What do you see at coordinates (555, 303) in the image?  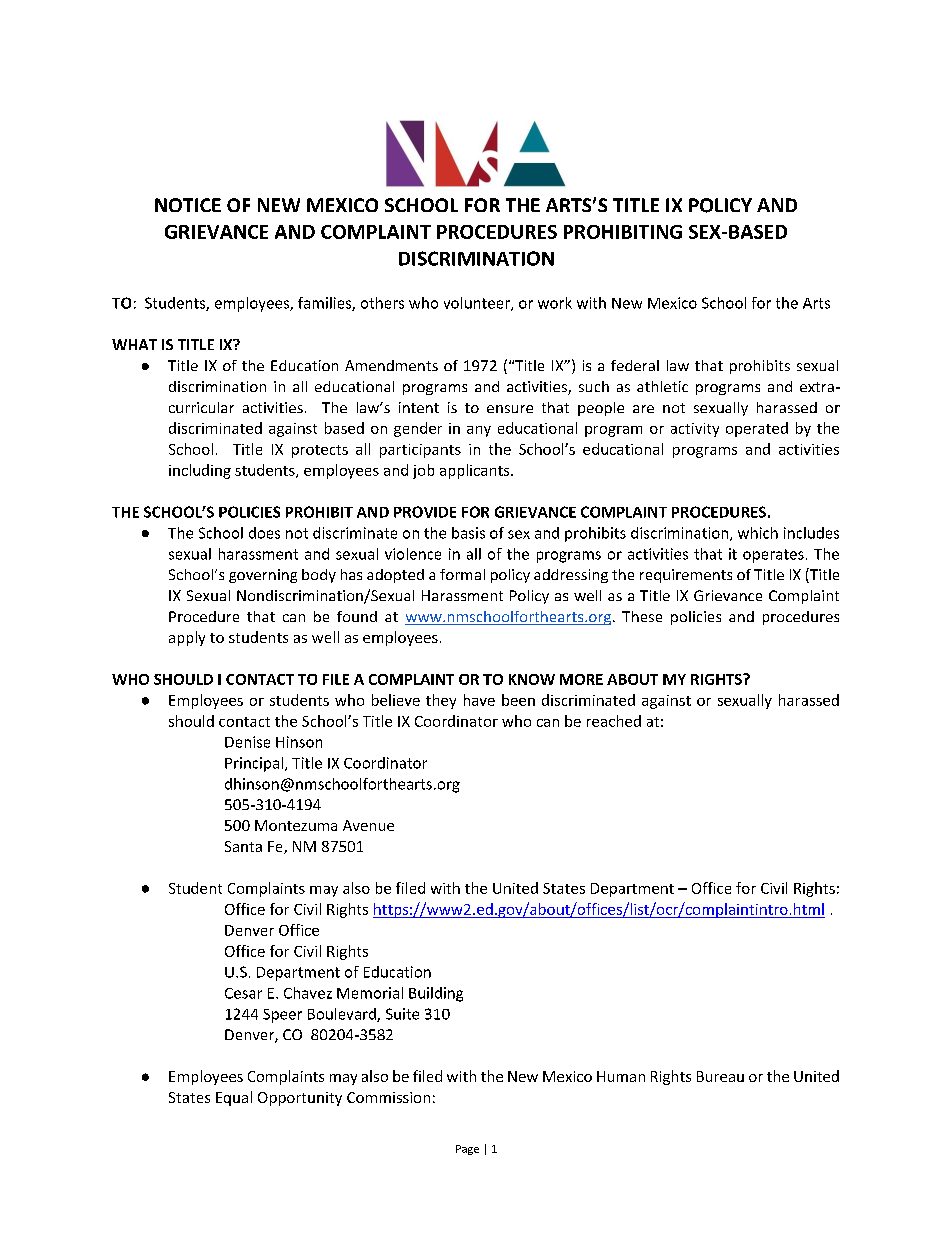 I see `work` at bounding box center [555, 303].
